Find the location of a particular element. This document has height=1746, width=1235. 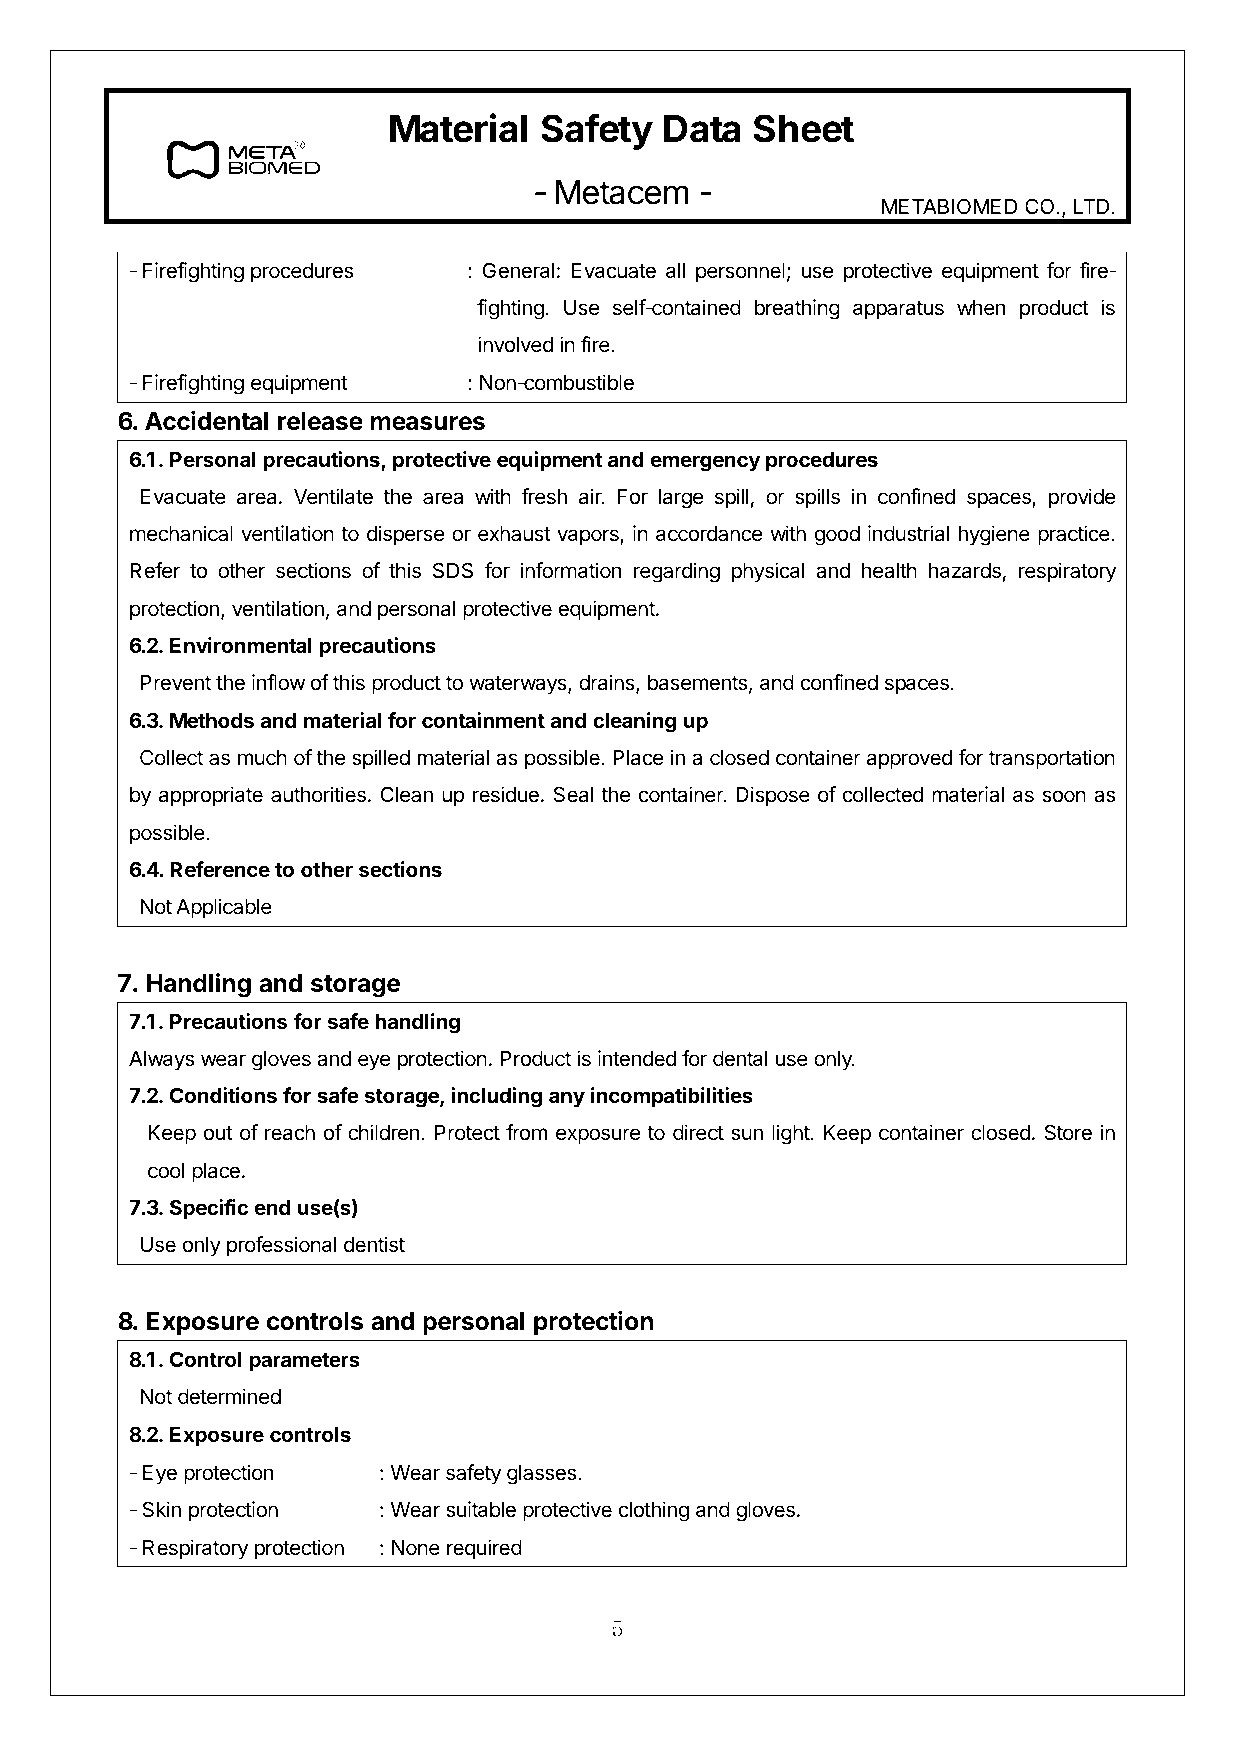

Ventilate is located at coordinates (333, 496).
